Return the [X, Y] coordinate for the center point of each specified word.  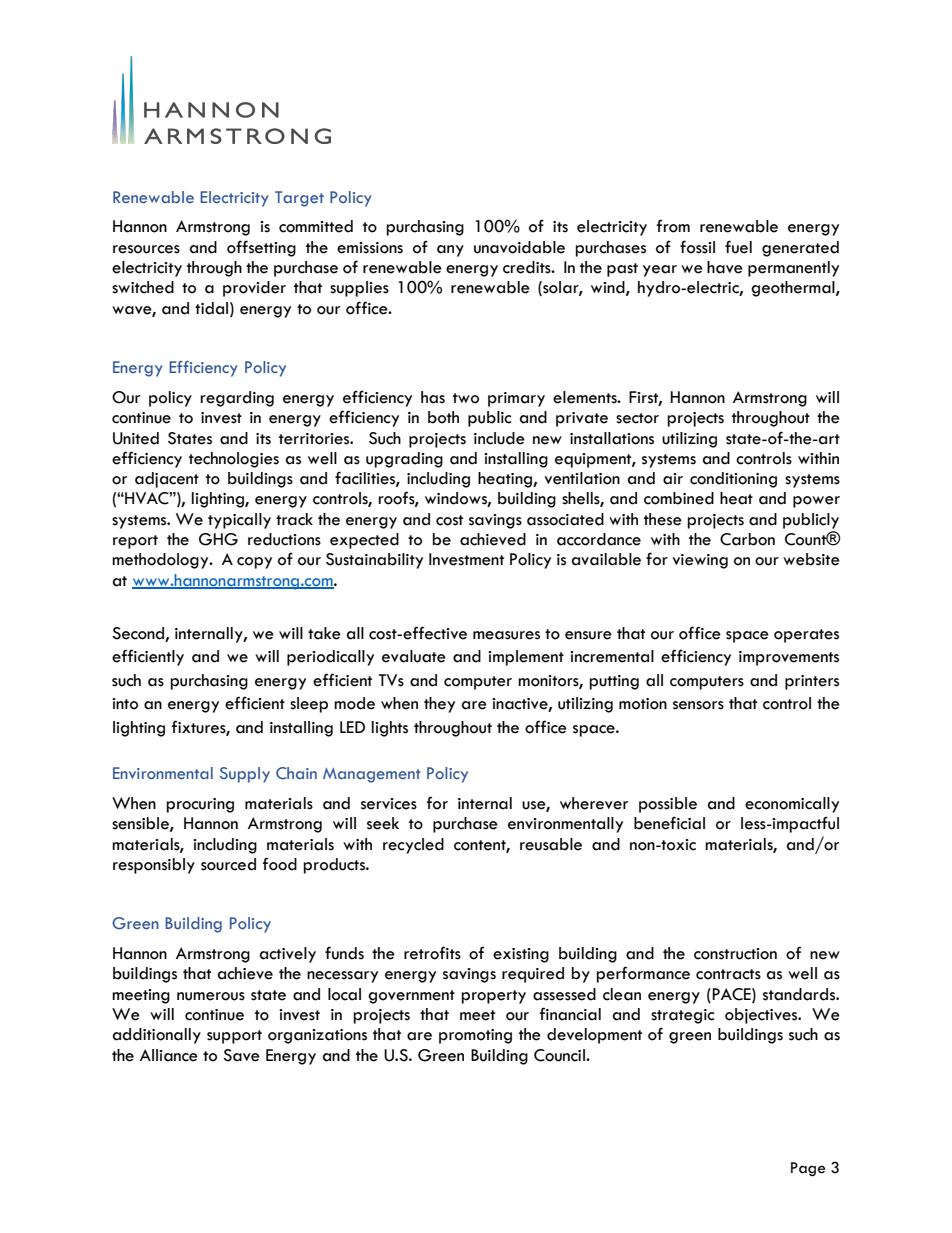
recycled [413, 846]
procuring [200, 805]
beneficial [669, 823]
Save [241, 1055]
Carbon [747, 539]
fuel [738, 247]
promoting [475, 1036]
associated [565, 519]
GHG [218, 539]
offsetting [261, 248]
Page [808, 1169]
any [450, 251]
